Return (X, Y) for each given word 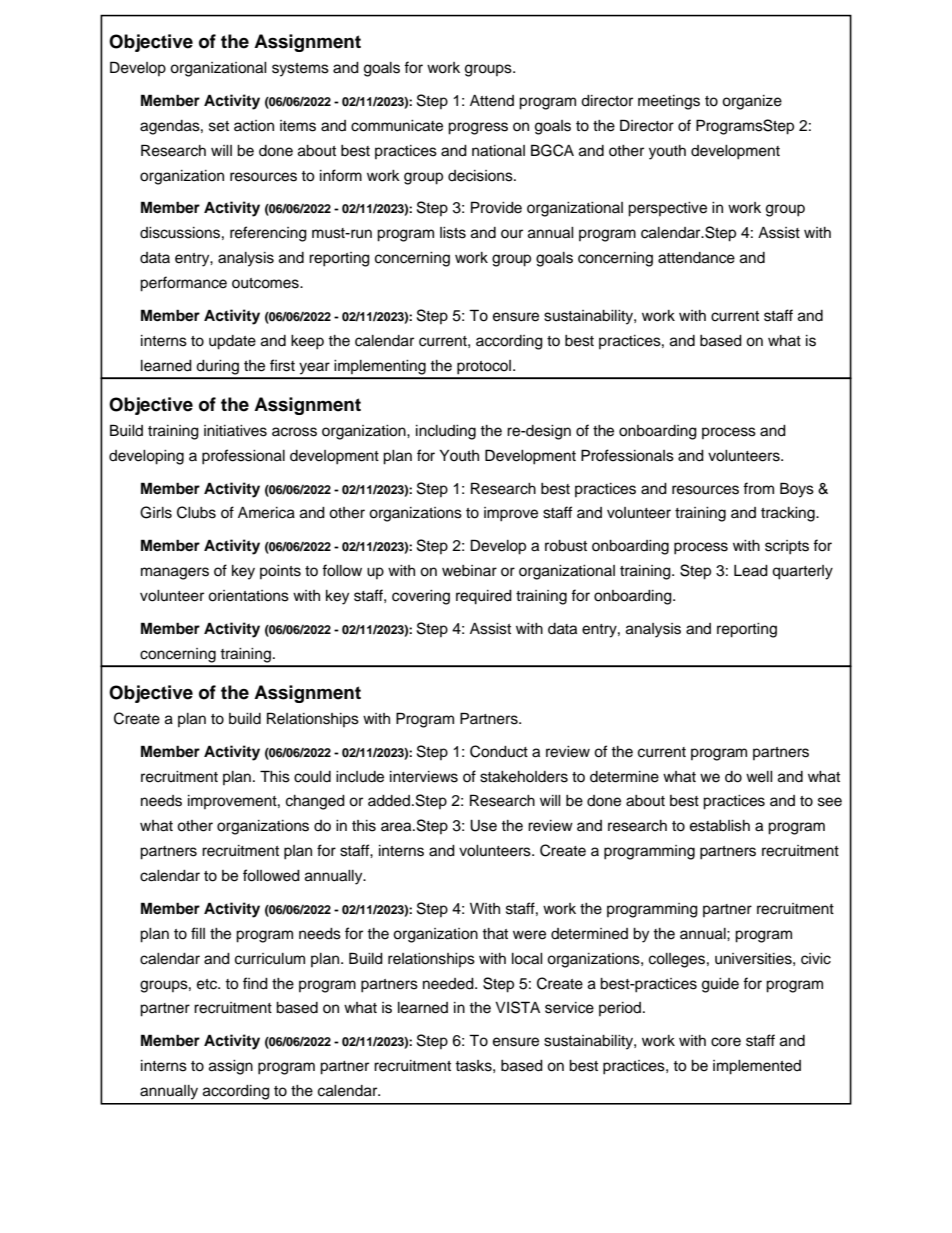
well (759, 777)
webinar (469, 571)
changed (315, 802)
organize (752, 102)
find (255, 983)
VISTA (517, 1007)
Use (483, 826)
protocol (484, 367)
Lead (751, 571)
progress (478, 128)
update (232, 342)
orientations (248, 596)
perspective (667, 209)
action (254, 126)
